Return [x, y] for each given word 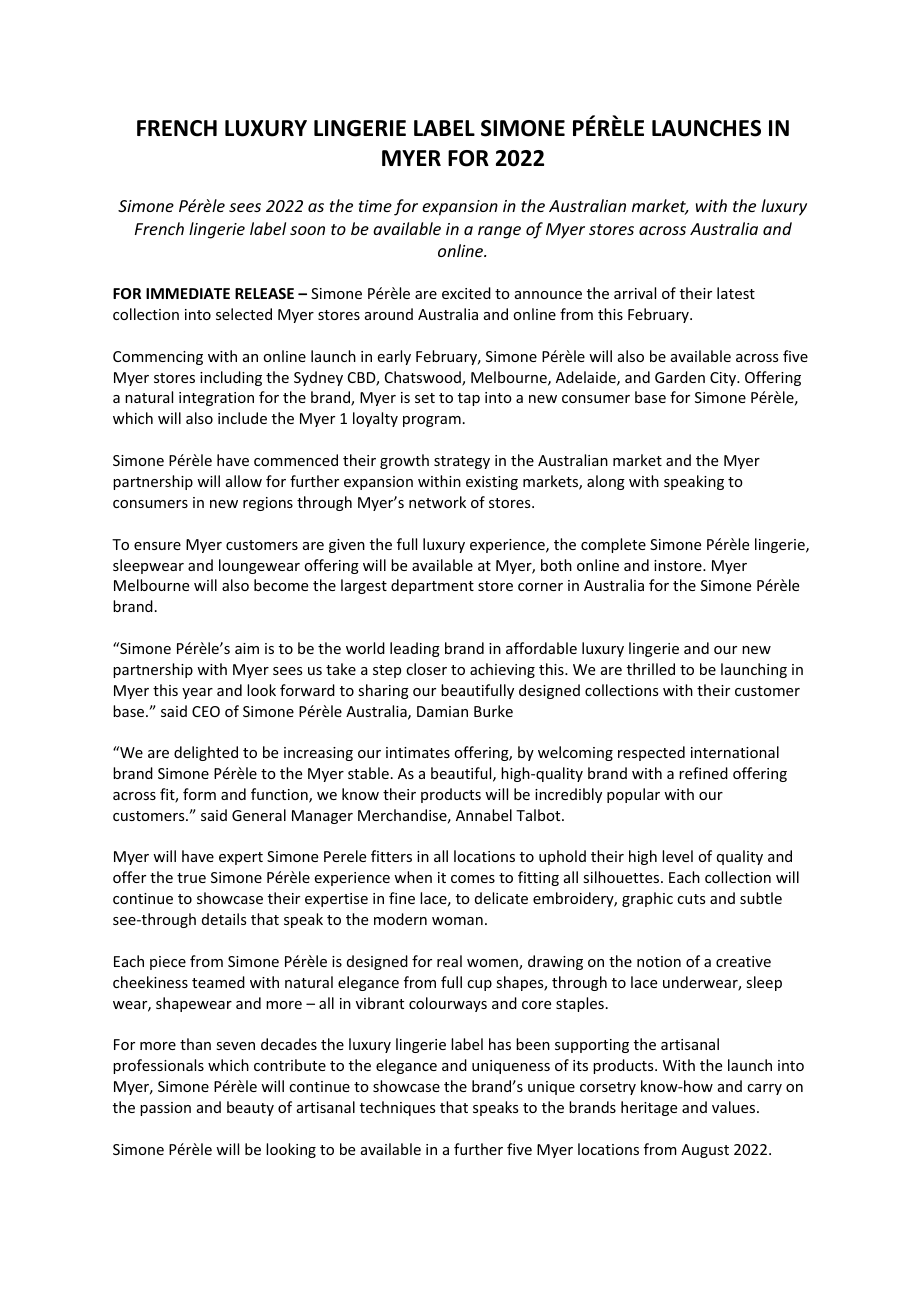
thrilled [651, 669]
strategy [462, 462]
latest [736, 293]
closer [426, 669]
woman [457, 921]
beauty [250, 1108]
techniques [397, 1108]
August [705, 1151]
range [499, 232]
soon [307, 230]
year [197, 693]
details [224, 919]
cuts [691, 899]
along [606, 482]
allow [244, 481]
